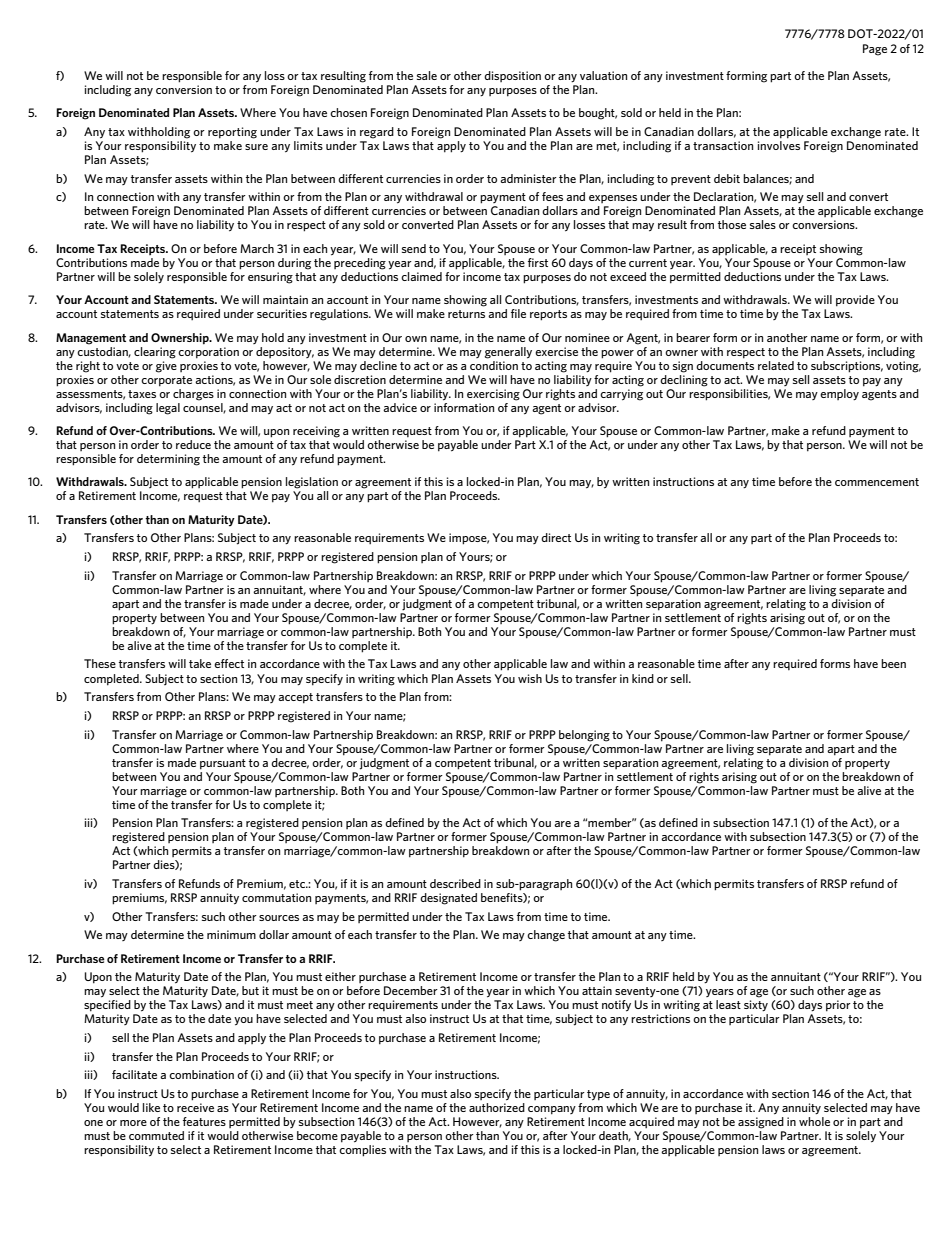 This screenshot has width=952, height=1233. Describe the element at coordinates (223, 764) in the screenshot. I see `pursuant` at that location.
